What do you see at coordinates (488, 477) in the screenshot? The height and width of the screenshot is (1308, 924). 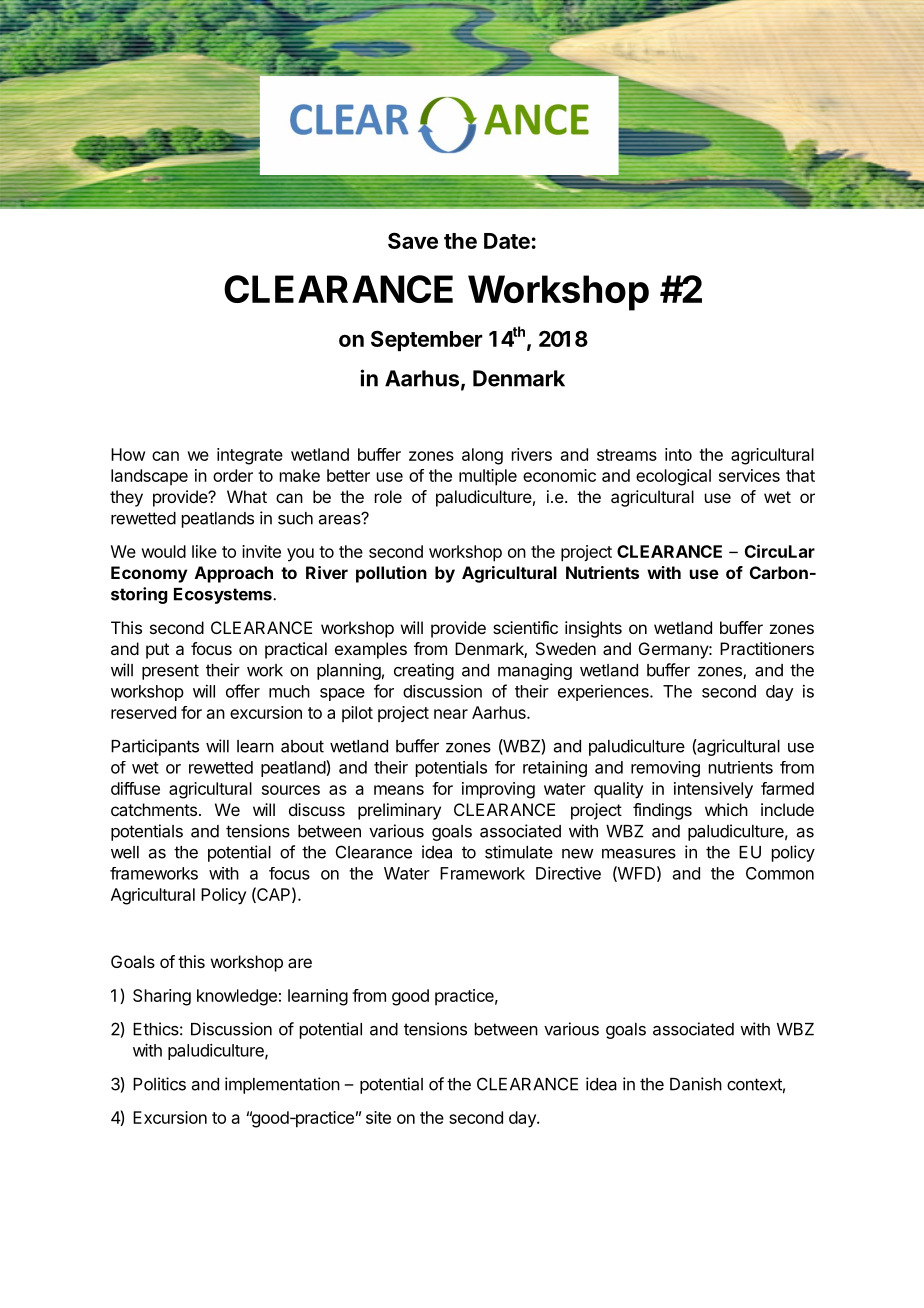 I see `multiple` at bounding box center [488, 477].
